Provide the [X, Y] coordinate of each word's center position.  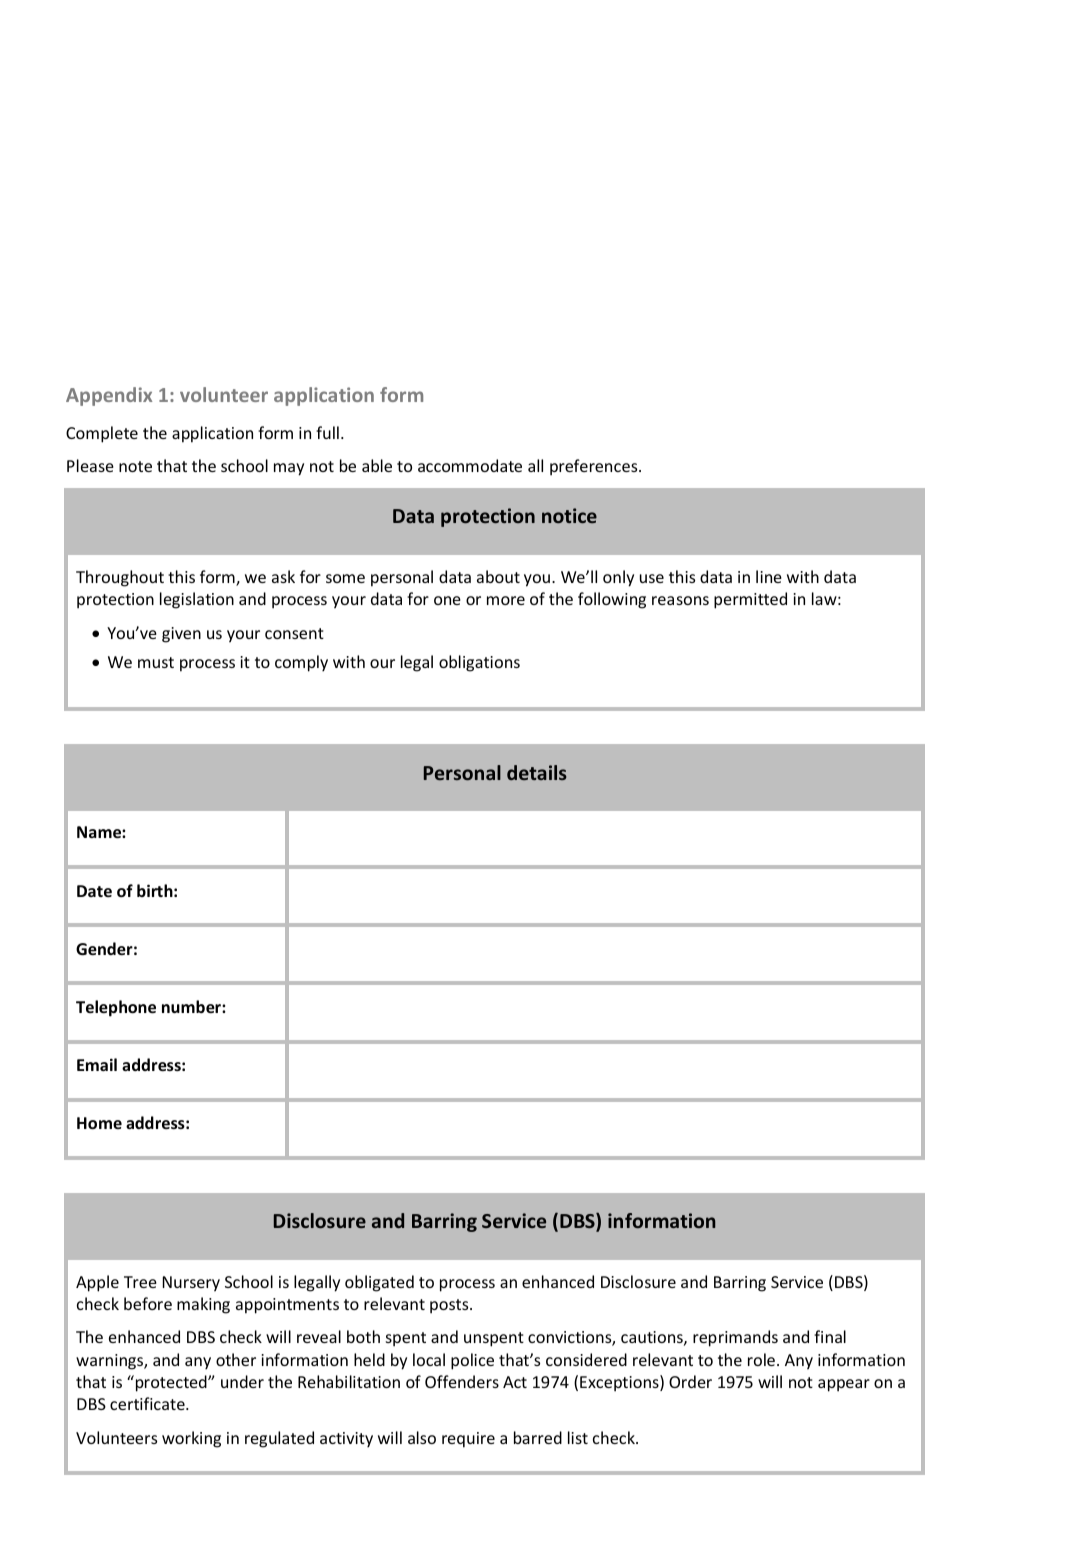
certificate [148, 1403]
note [135, 466]
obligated [379, 1283]
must [156, 662]
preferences [595, 467]
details [537, 772]
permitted [750, 600]
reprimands [735, 1338]
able [377, 465]
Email [97, 1064]
